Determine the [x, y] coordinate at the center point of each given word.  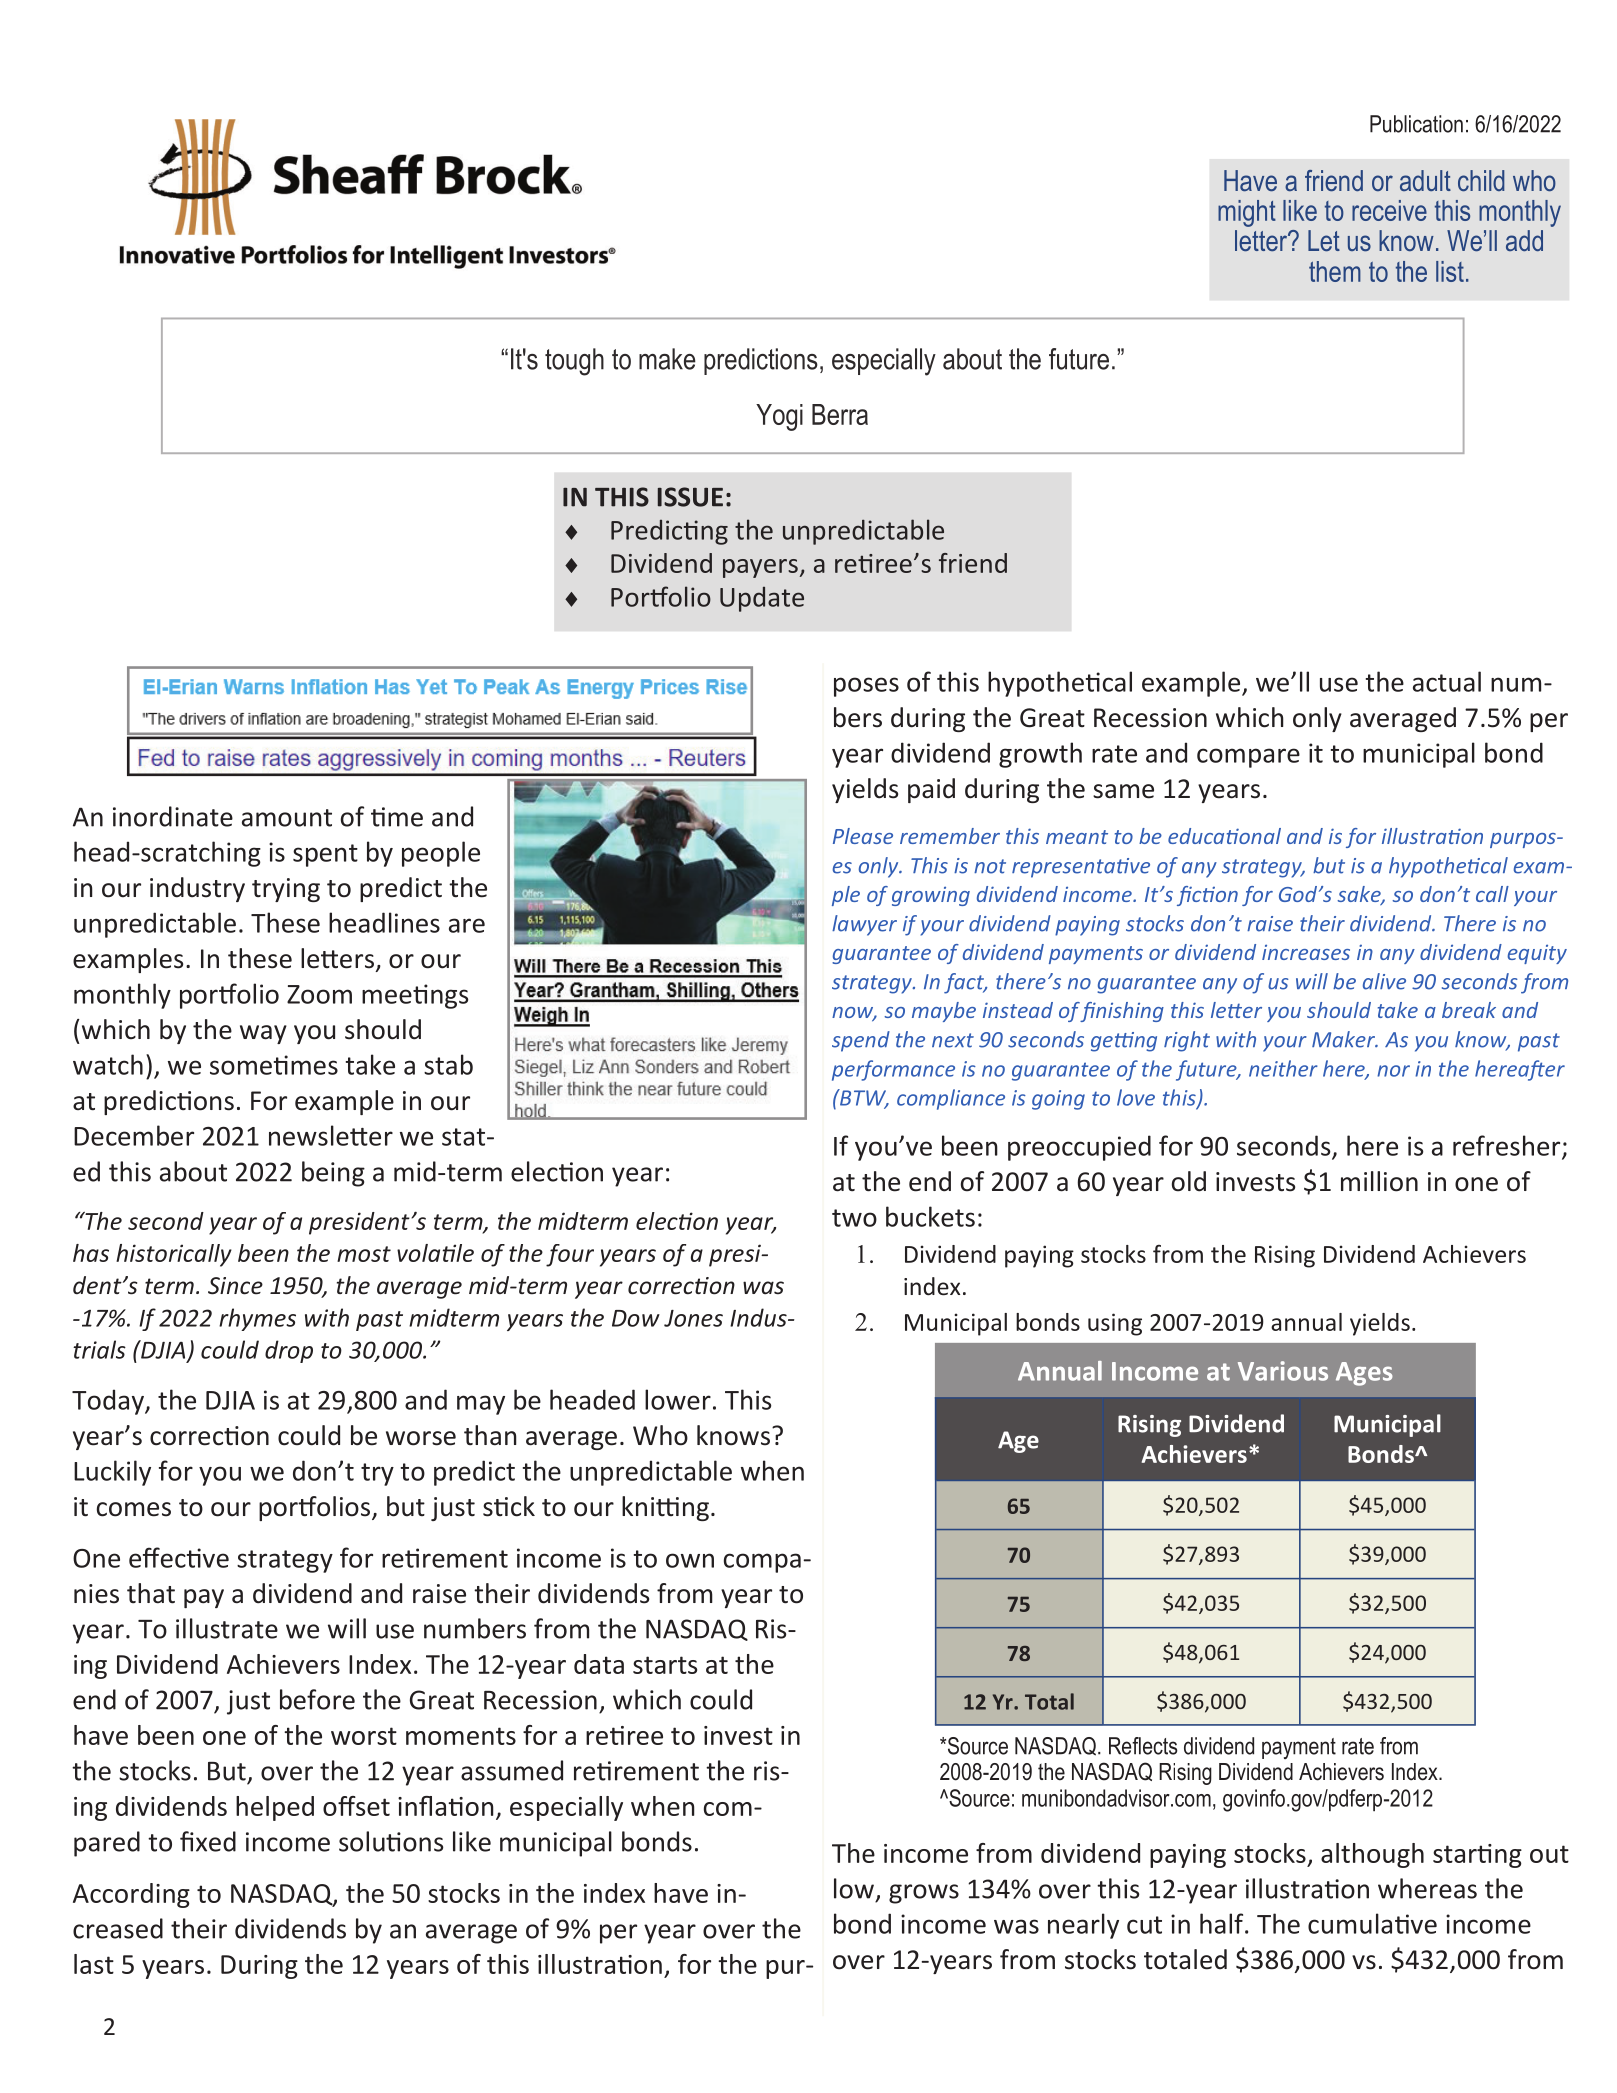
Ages [1364, 1374]
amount [287, 818]
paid [931, 790]
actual [1447, 681]
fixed [208, 1841]
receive [1389, 210]
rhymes [257, 1319]
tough [574, 362]
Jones [693, 1318]
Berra [840, 414]
